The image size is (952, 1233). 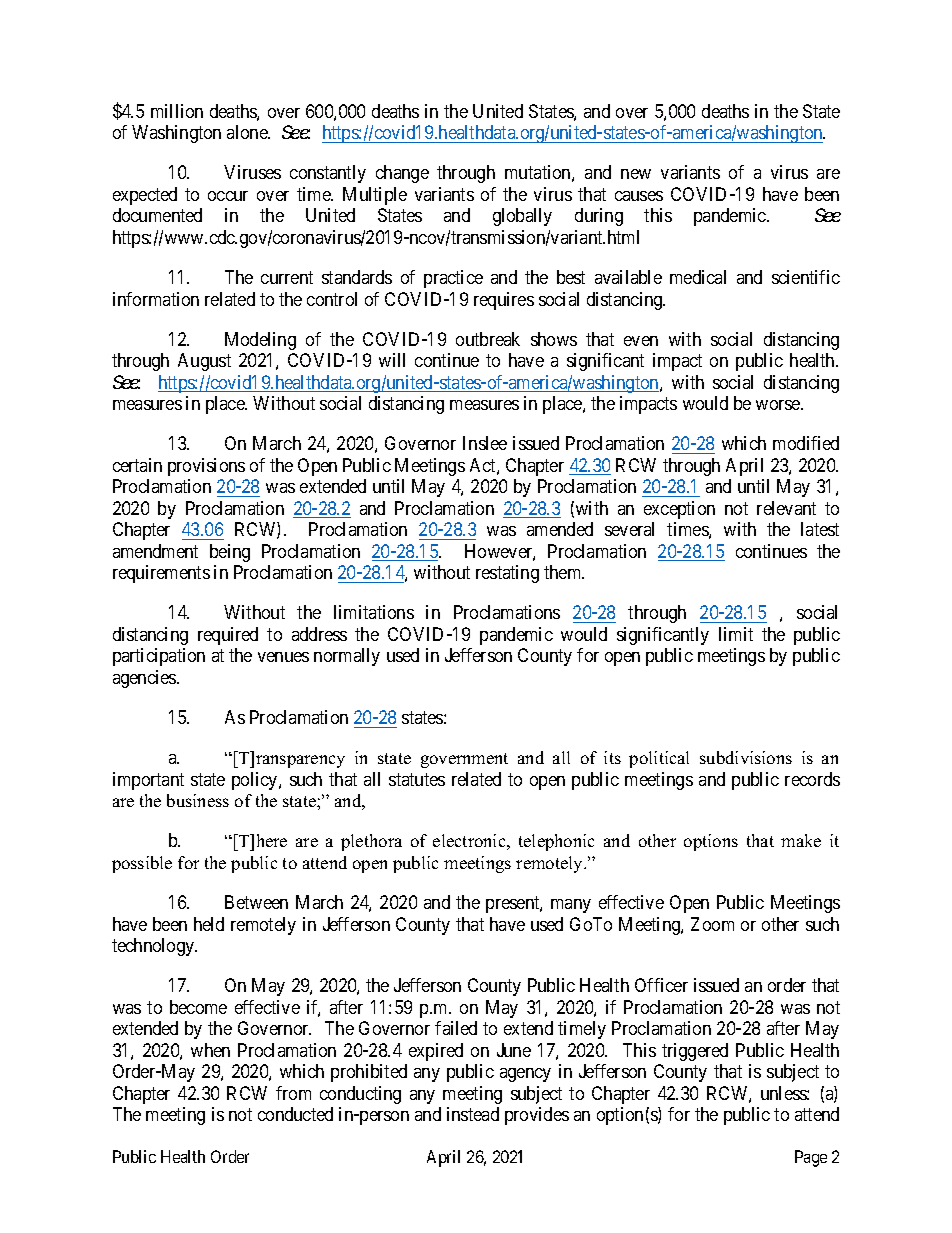 I want to click on alone, so click(x=248, y=132).
